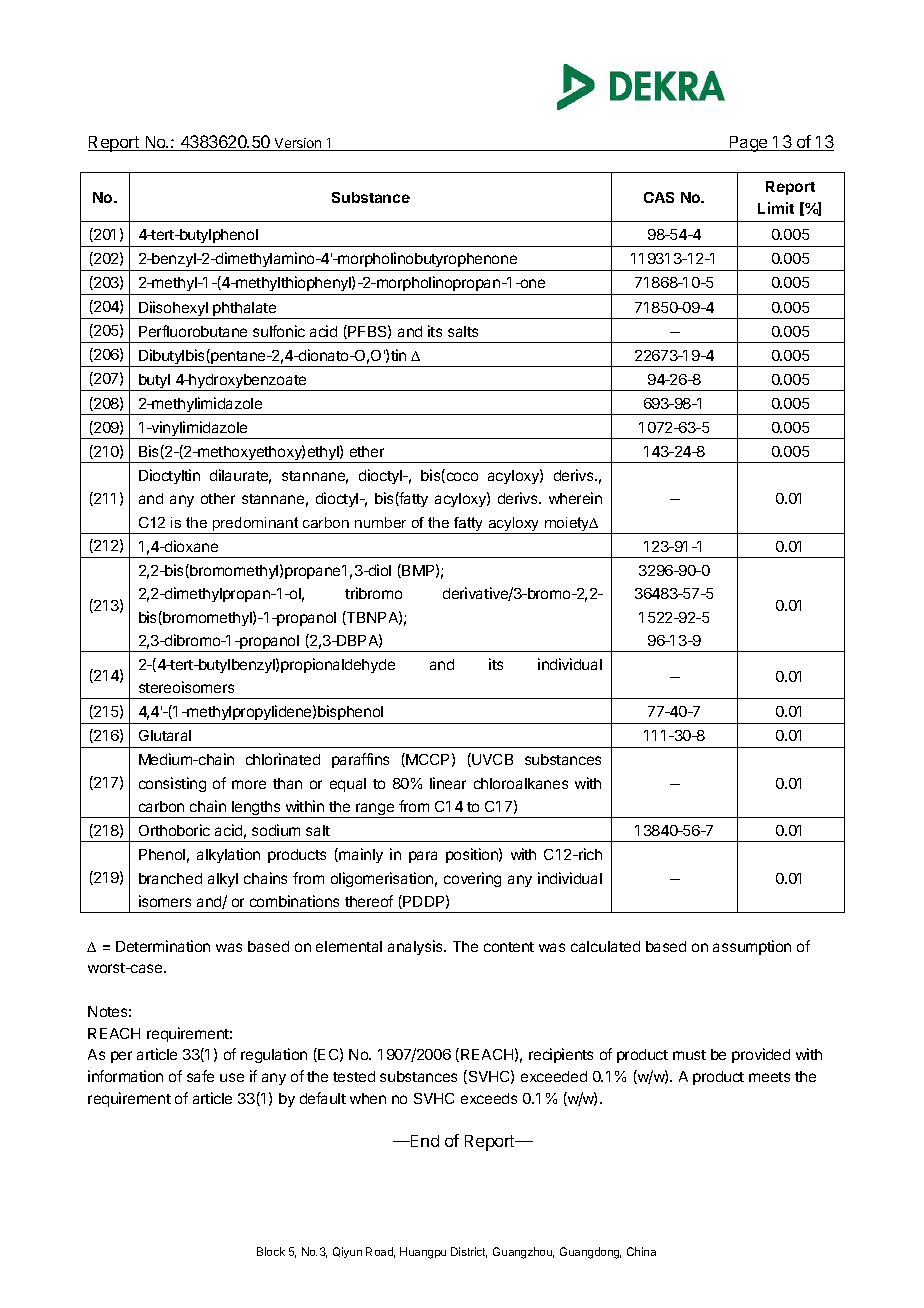 Image resolution: width=924 pixels, height=1308 pixels. Describe the element at coordinates (367, 451) in the document. I see `ether` at that location.
